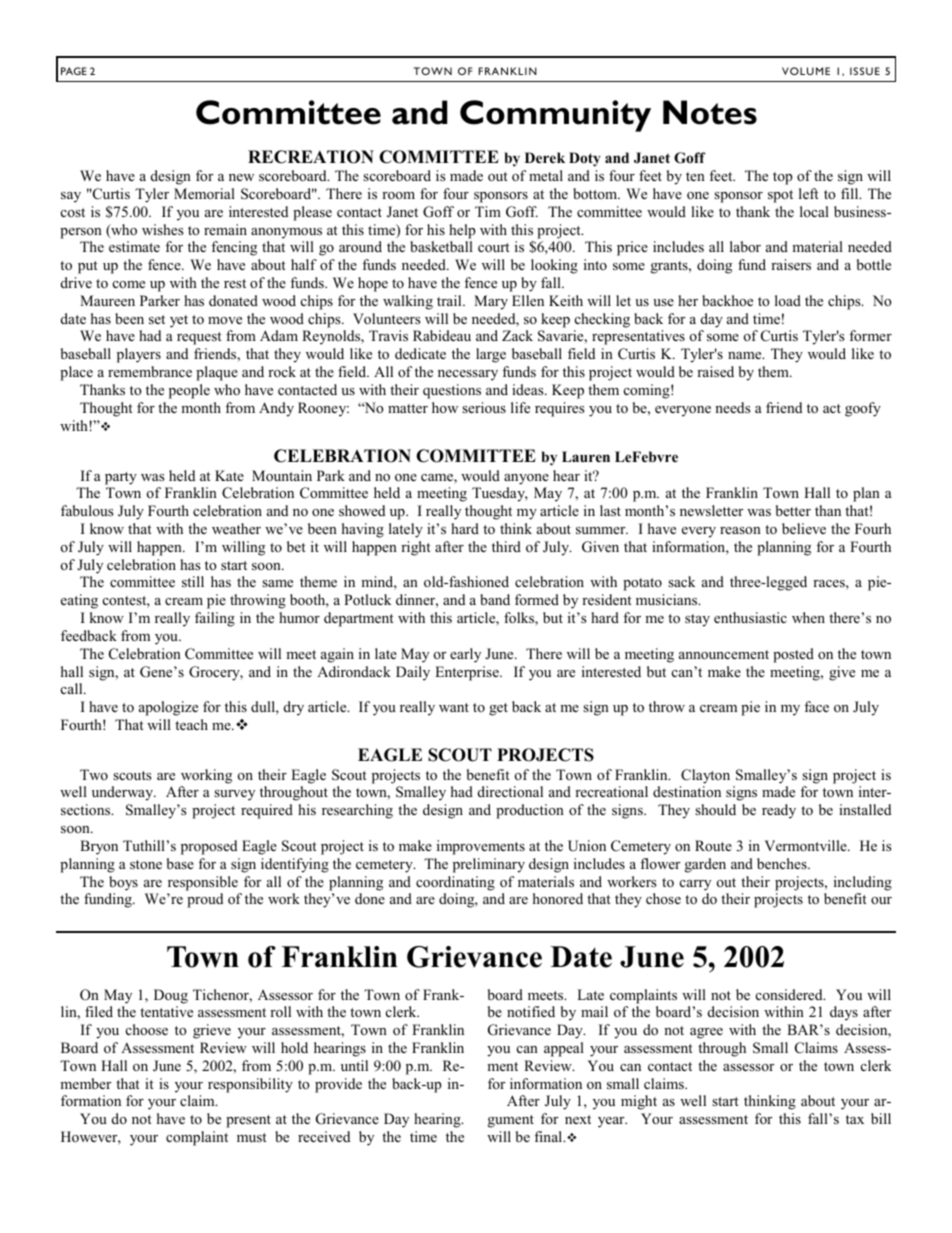  Describe the element at coordinates (788, 300) in the image. I see `load` at that location.
